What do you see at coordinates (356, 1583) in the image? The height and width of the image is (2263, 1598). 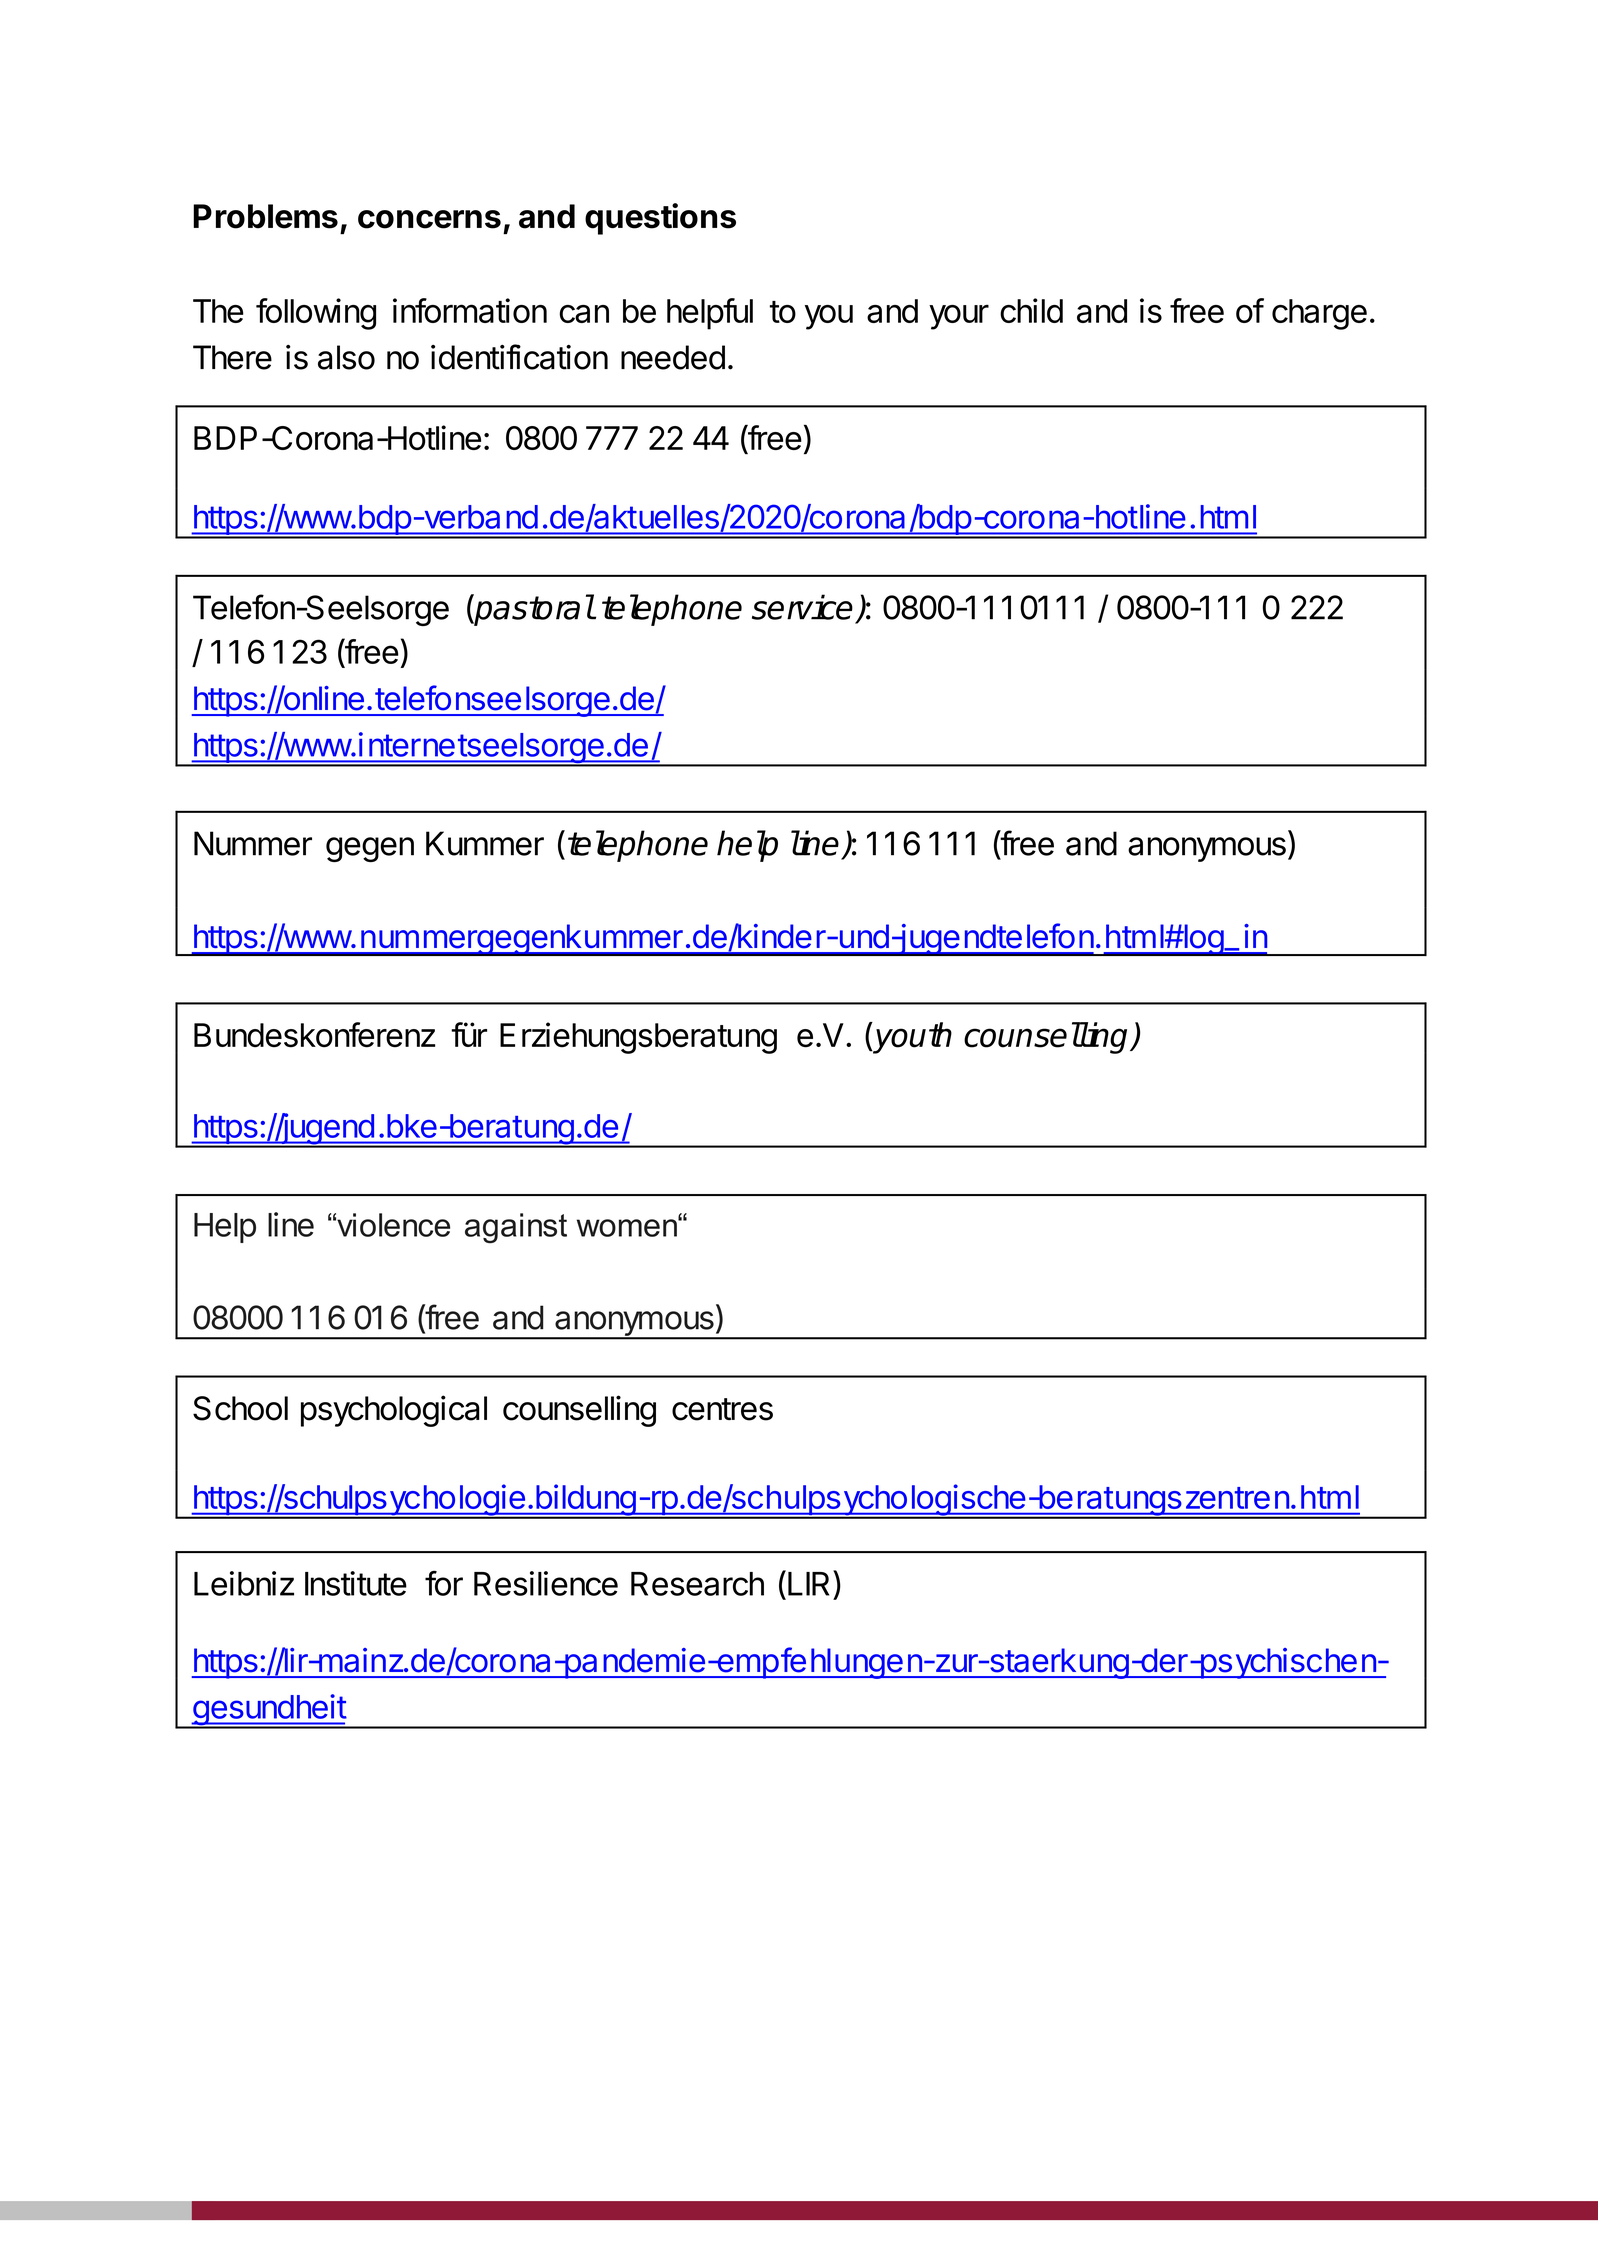 I see `Institute` at bounding box center [356, 1583].
